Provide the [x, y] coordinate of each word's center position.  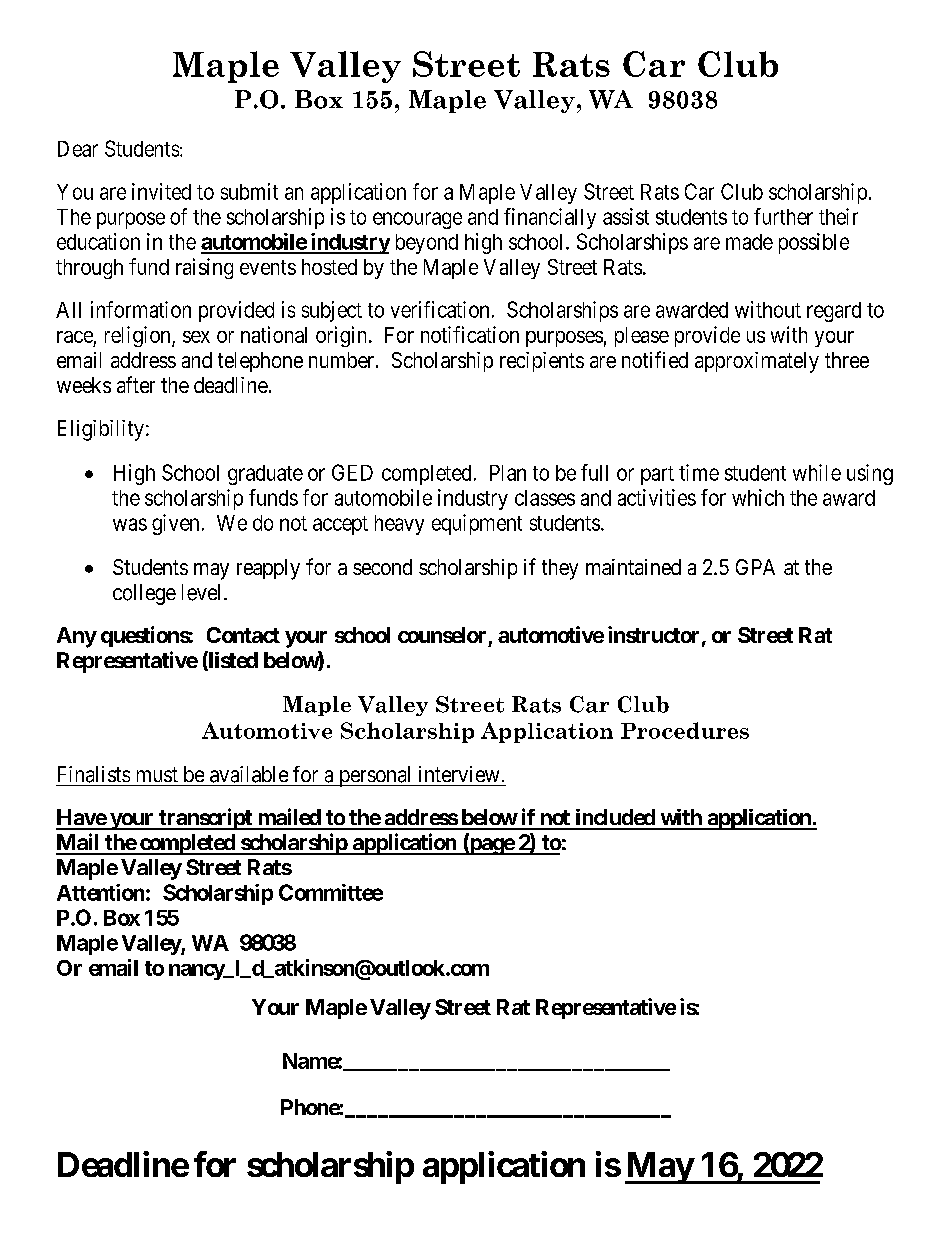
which [758, 497]
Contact [243, 635]
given [175, 524]
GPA [755, 567]
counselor [442, 635]
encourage [417, 220]
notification [470, 334]
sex [196, 337]
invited [161, 191]
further [783, 216]
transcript [205, 819]
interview [459, 774]
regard [834, 312]
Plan [508, 473]
